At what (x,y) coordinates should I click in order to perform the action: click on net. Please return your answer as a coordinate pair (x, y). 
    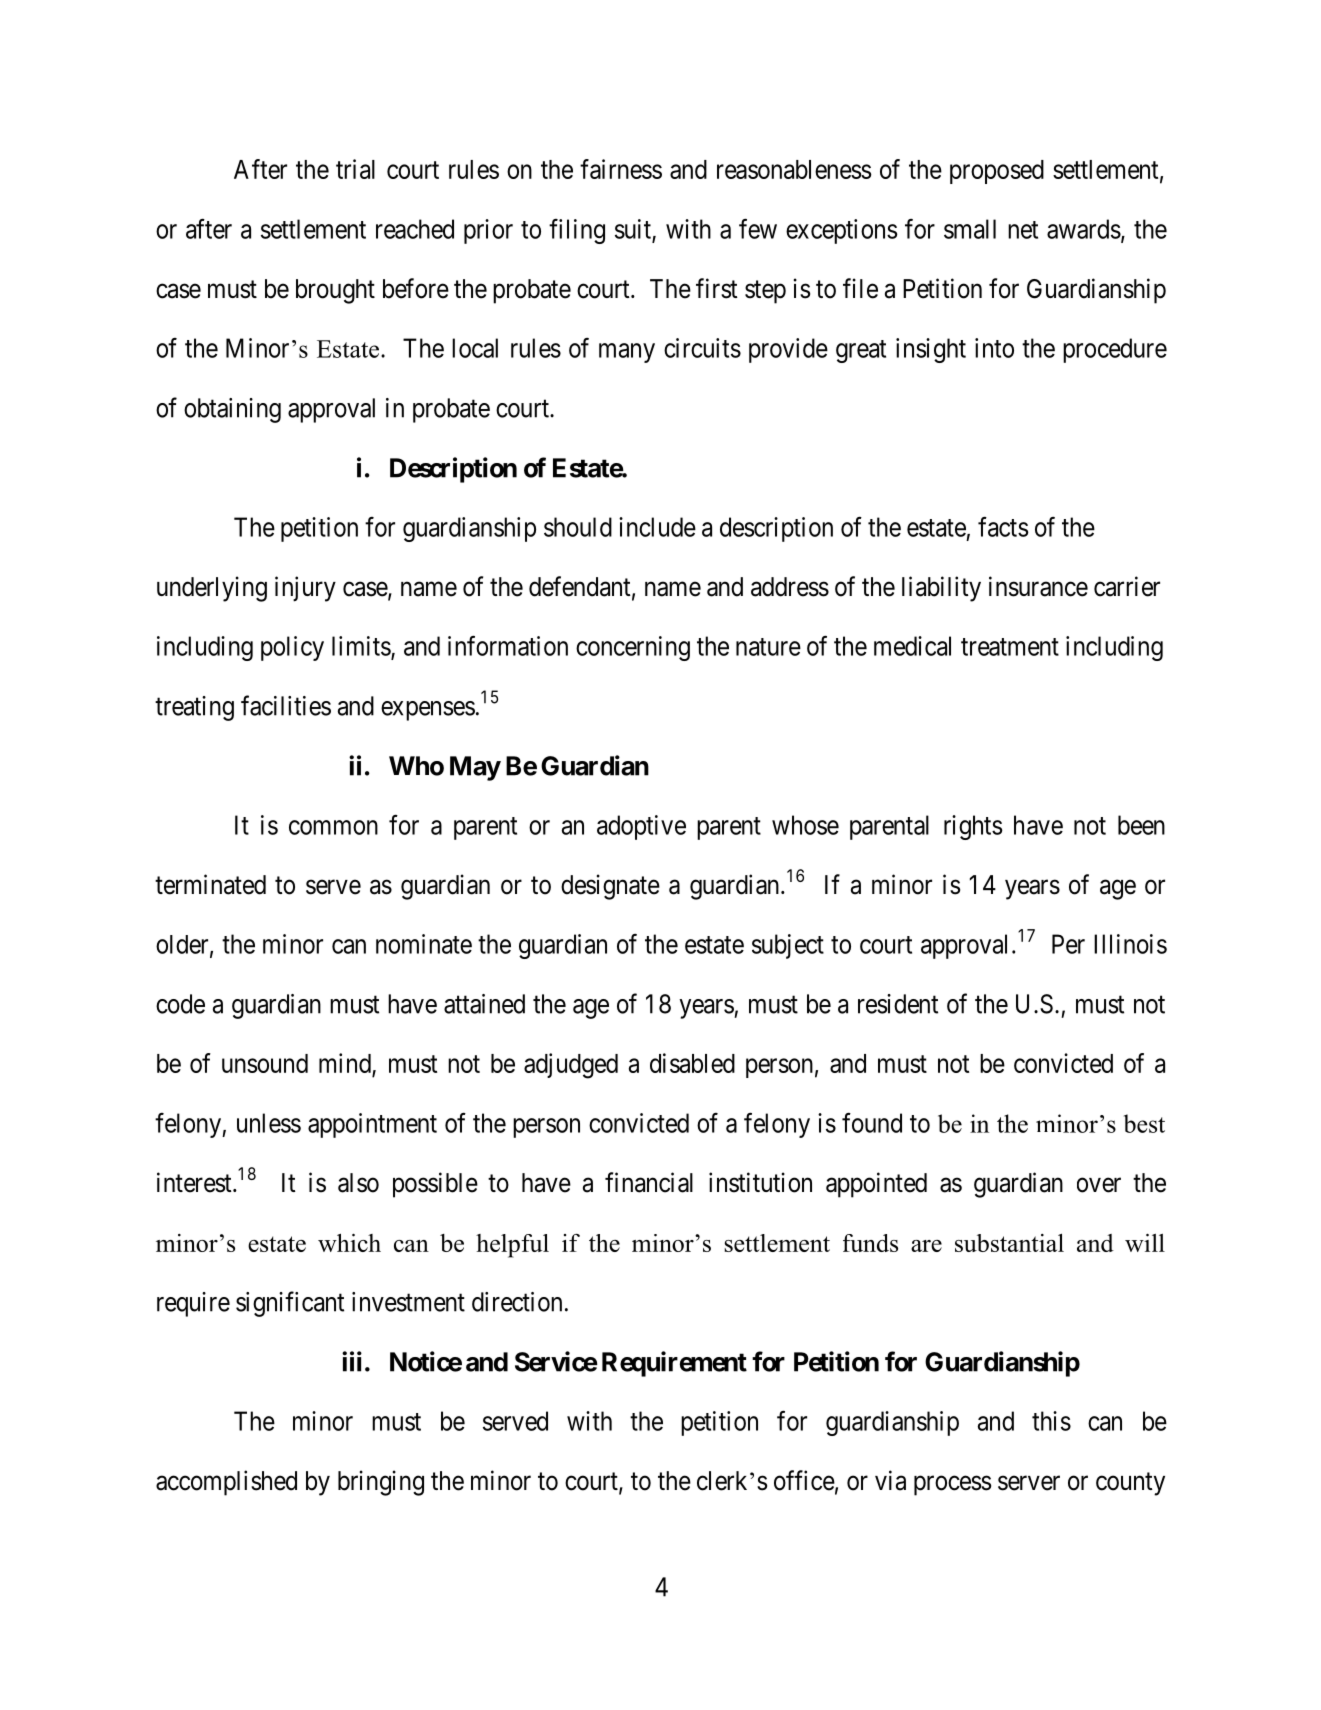
    Looking at the image, I should click on (1023, 230).
